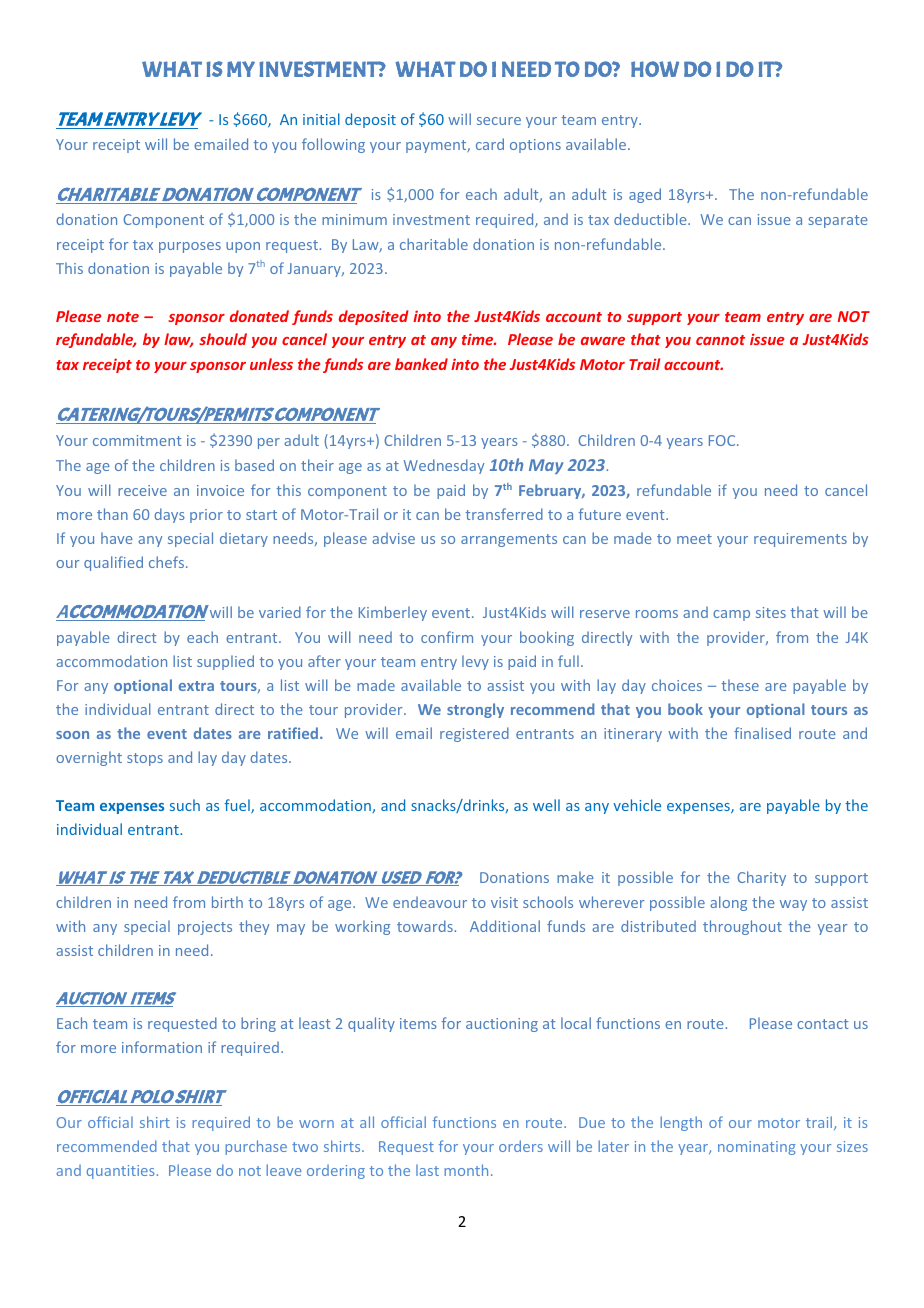 The height and width of the page is (1308, 924). What do you see at coordinates (499, 121) in the page?
I see `secure` at bounding box center [499, 121].
